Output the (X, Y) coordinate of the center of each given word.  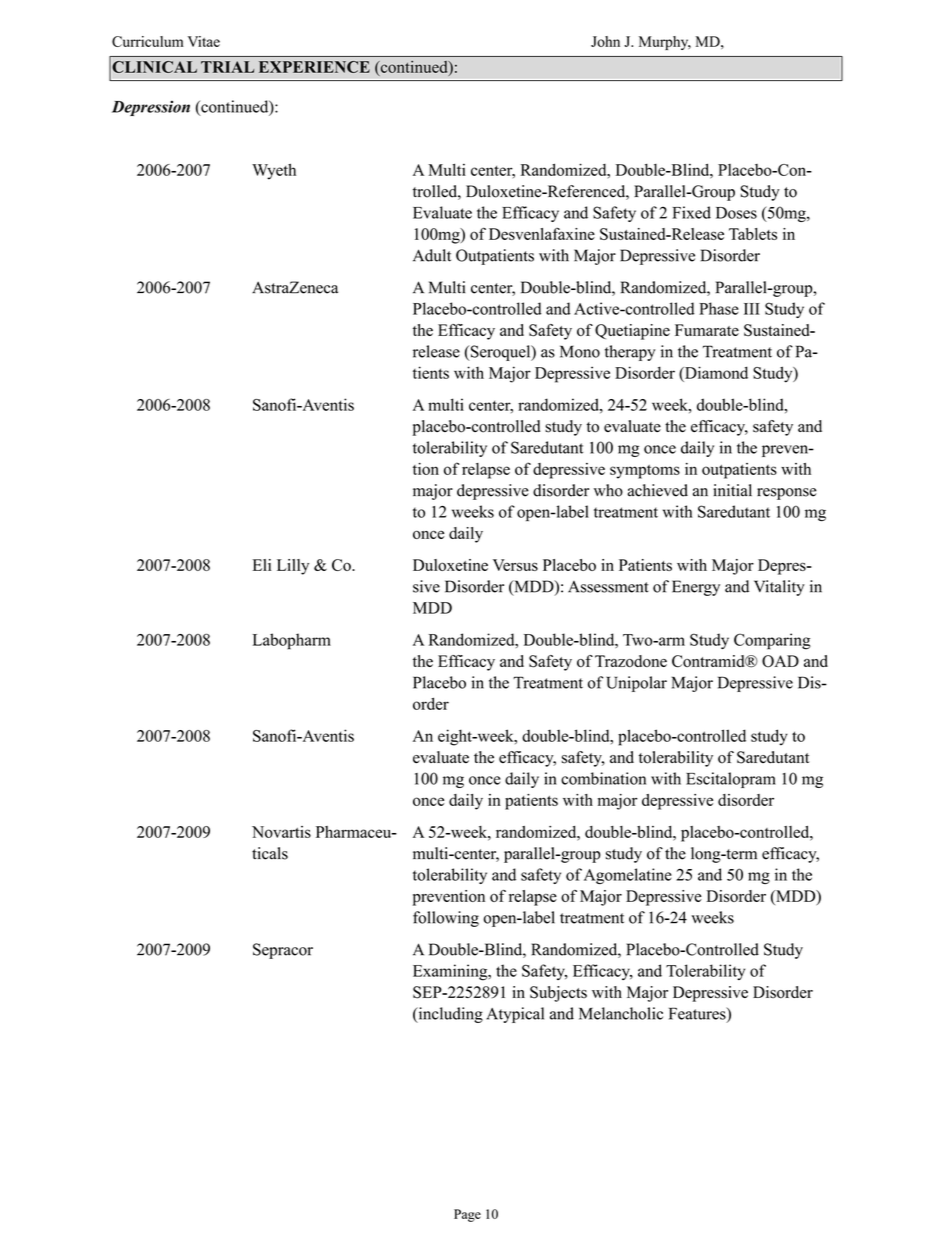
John (605, 41)
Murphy (665, 43)
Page (467, 1215)
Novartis (281, 832)
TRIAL (227, 67)
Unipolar (636, 684)
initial (732, 490)
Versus (515, 565)
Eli (262, 565)
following (446, 919)
